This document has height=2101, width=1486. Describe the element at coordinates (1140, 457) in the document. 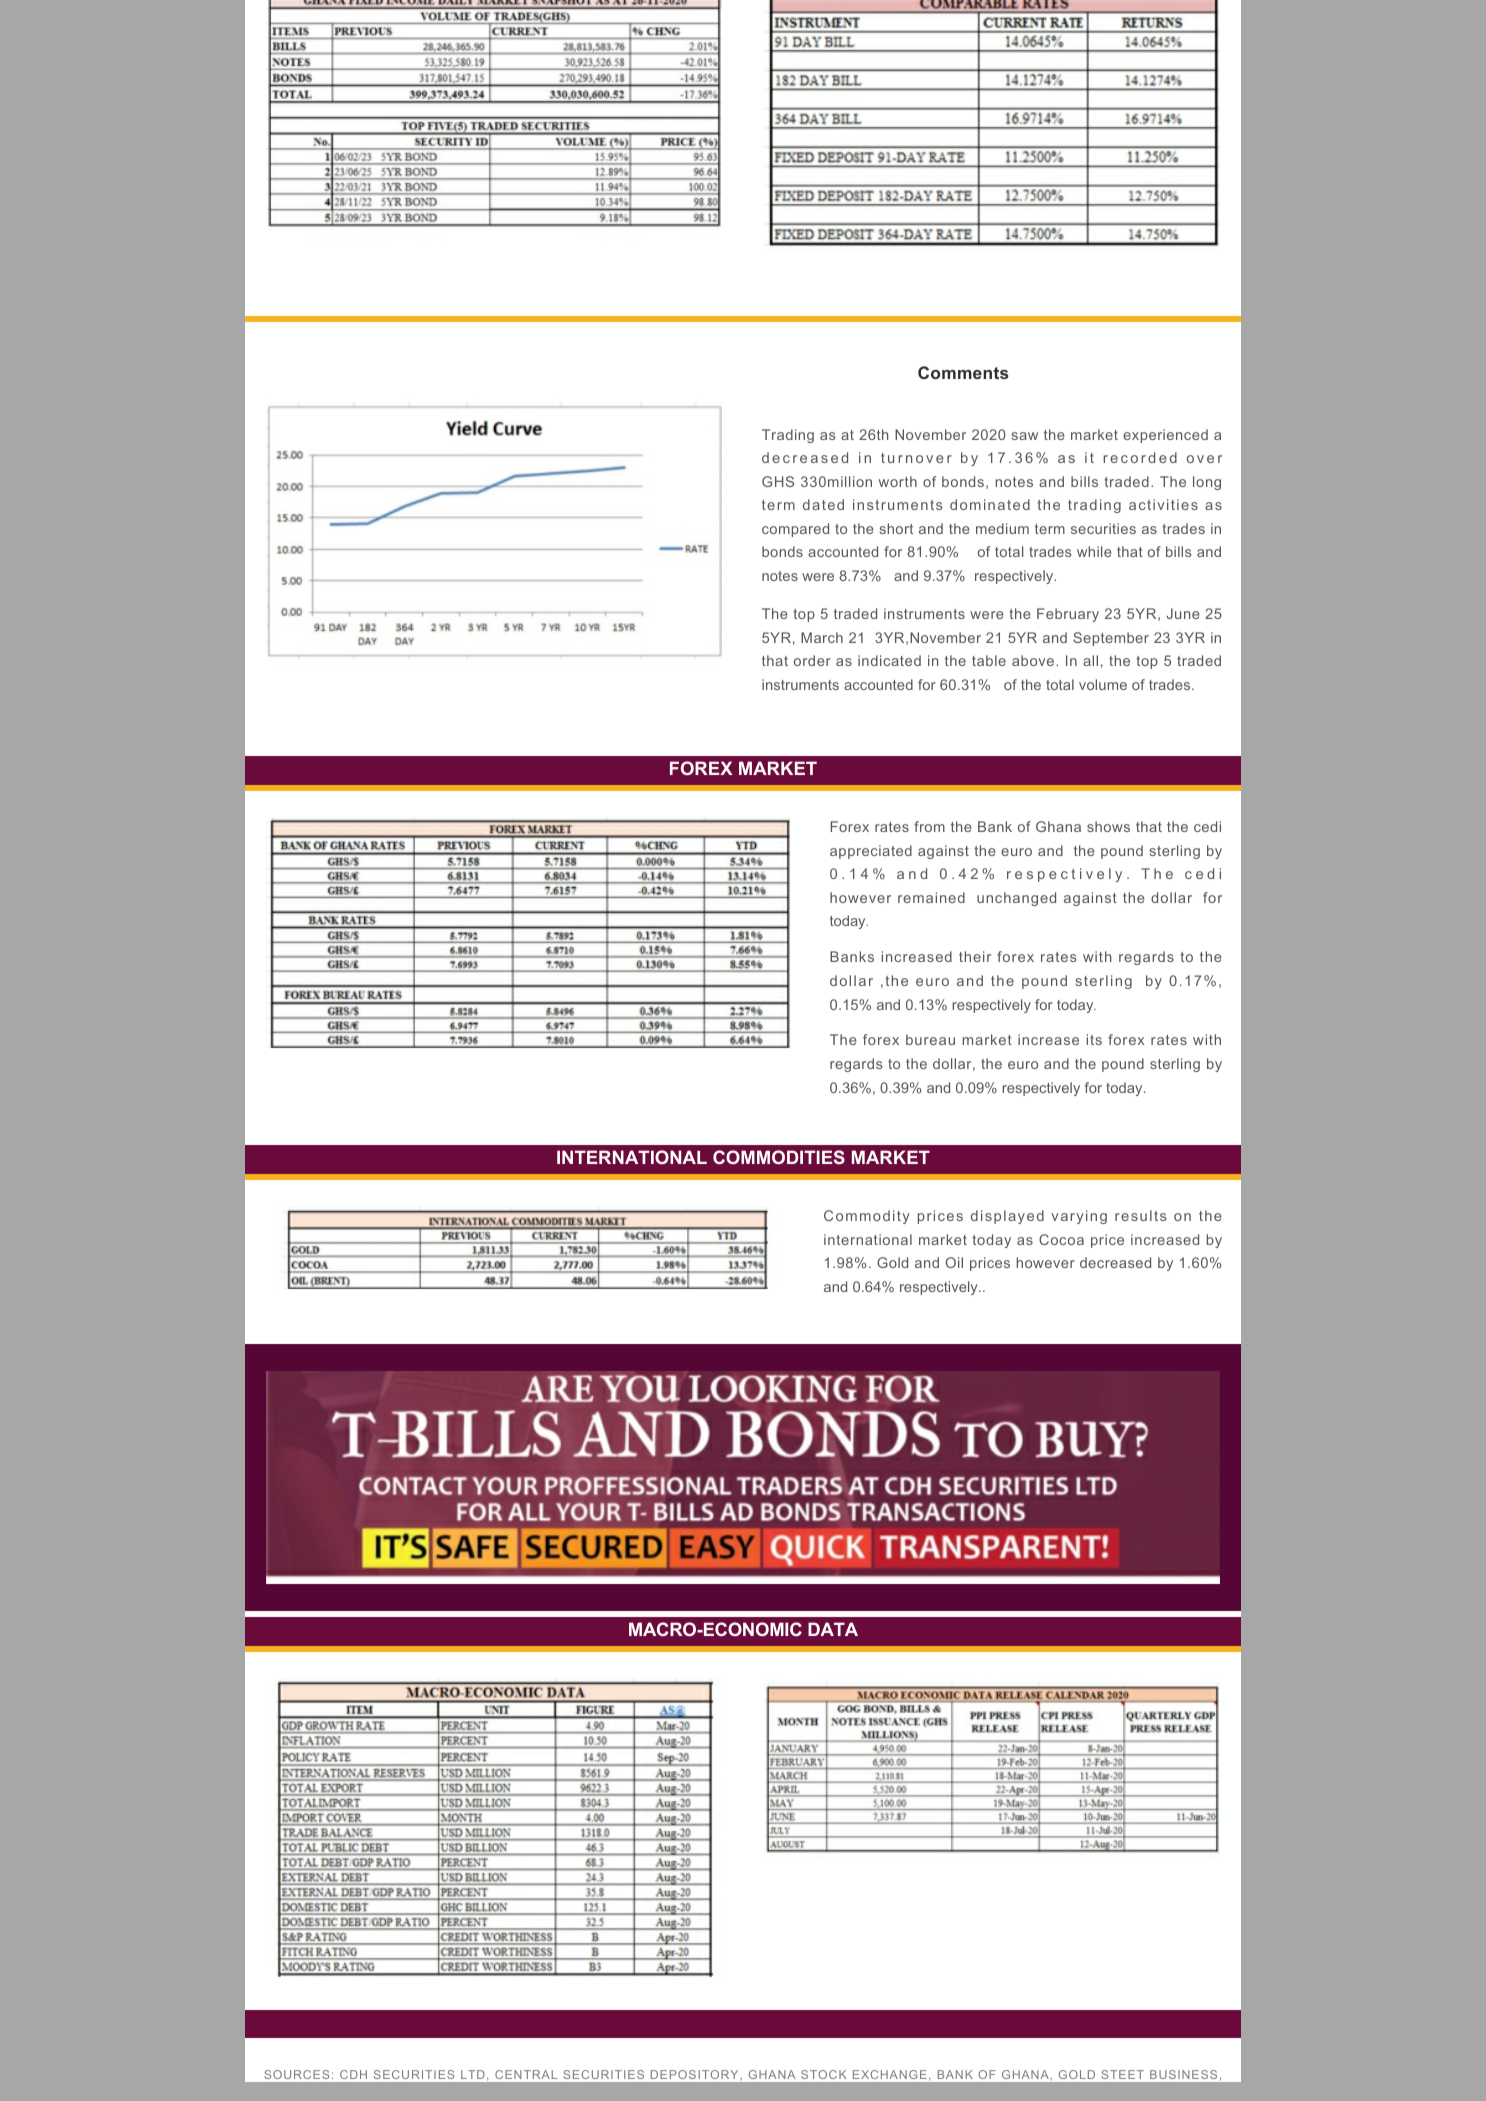

I see `recorded` at that location.
